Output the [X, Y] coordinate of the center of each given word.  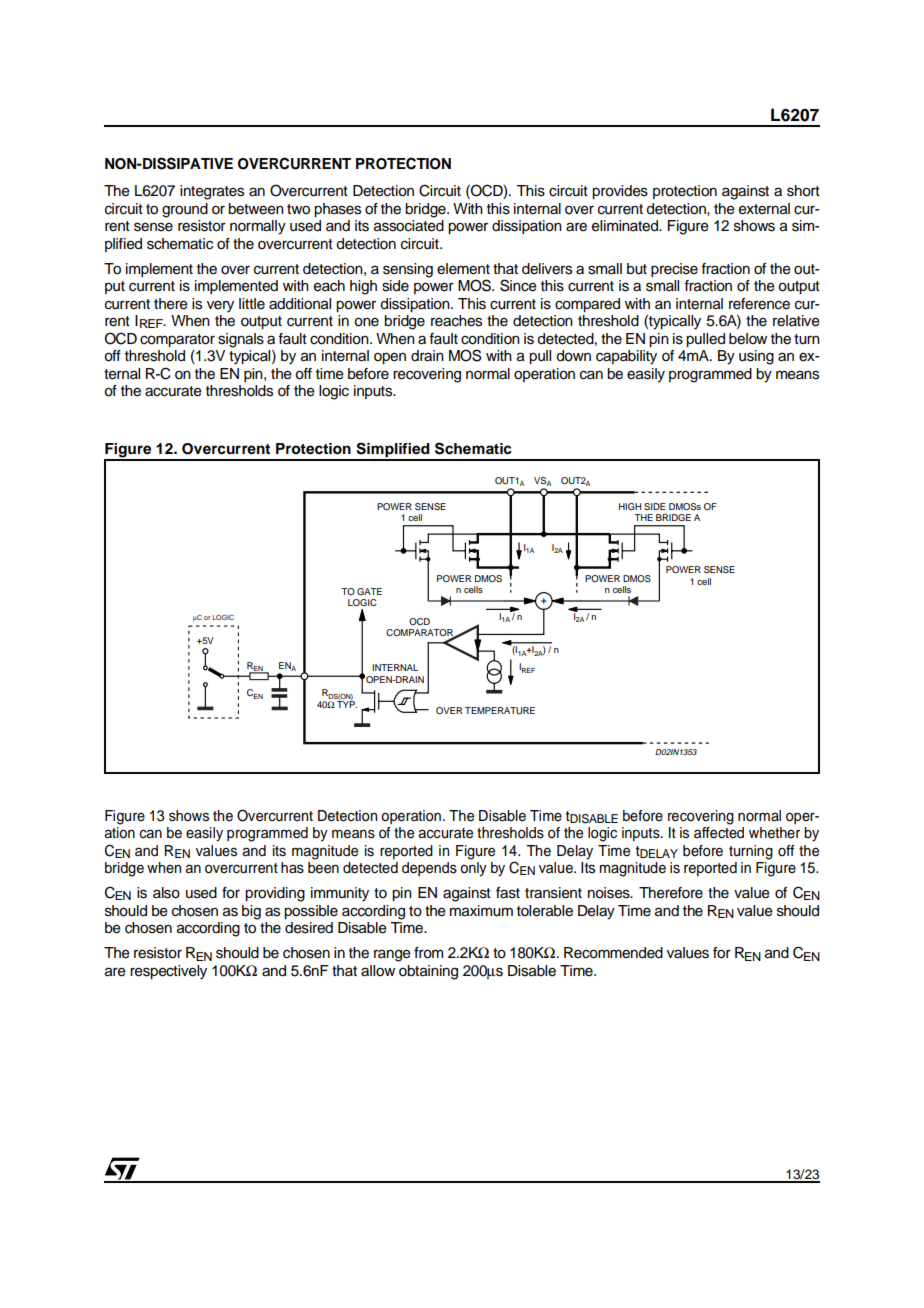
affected [719, 831]
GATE [369, 591]
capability [626, 357]
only [473, 868]
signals [241, 340]
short [803, 191]
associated [409, 226]
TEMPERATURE [500, 710]
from [428, 953]
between [256, 209]
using [756, 357]
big [251, 912]
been [323, 866]
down [573, 356]
